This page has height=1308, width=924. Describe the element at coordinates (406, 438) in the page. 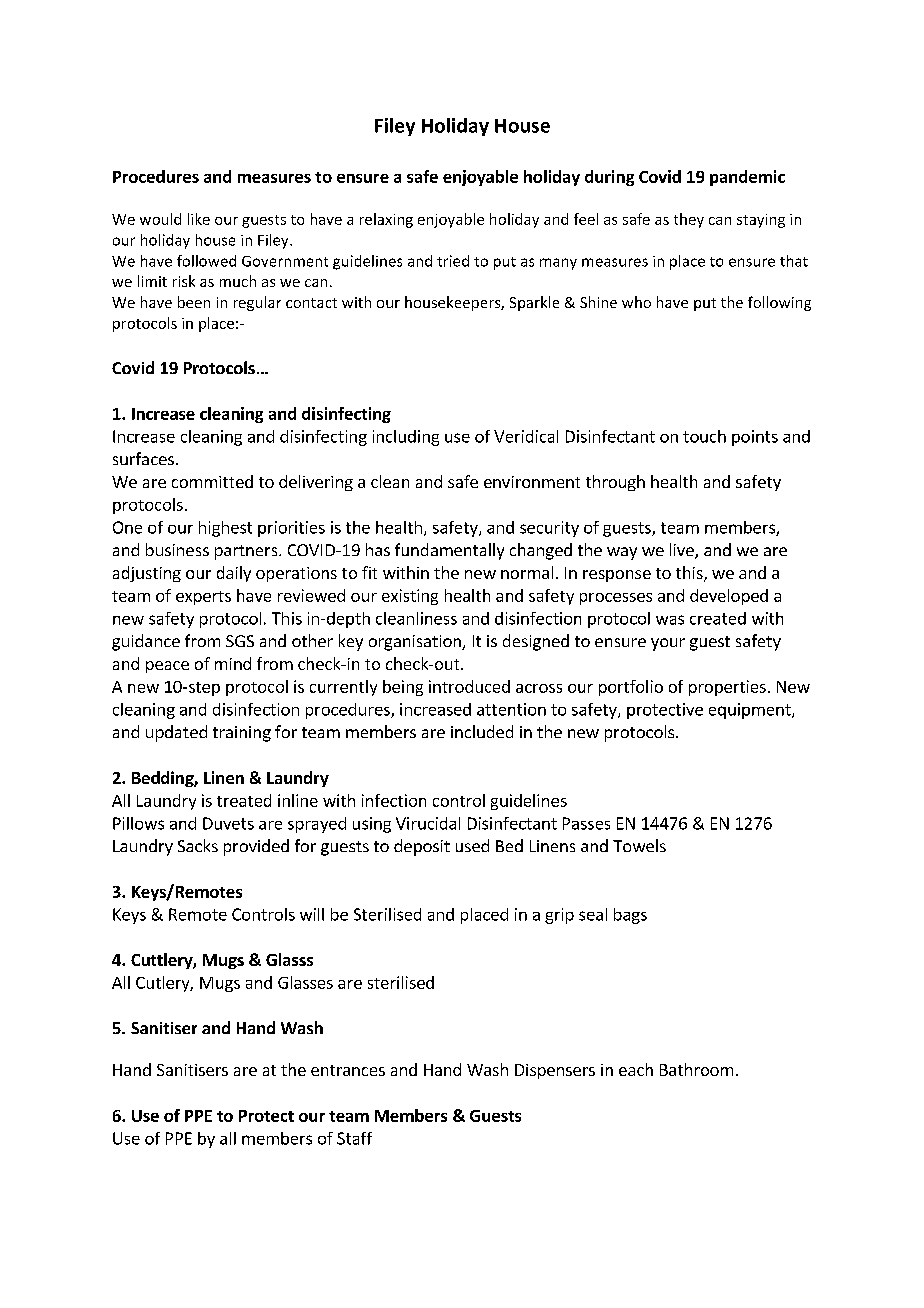

I see `including` at that location.
